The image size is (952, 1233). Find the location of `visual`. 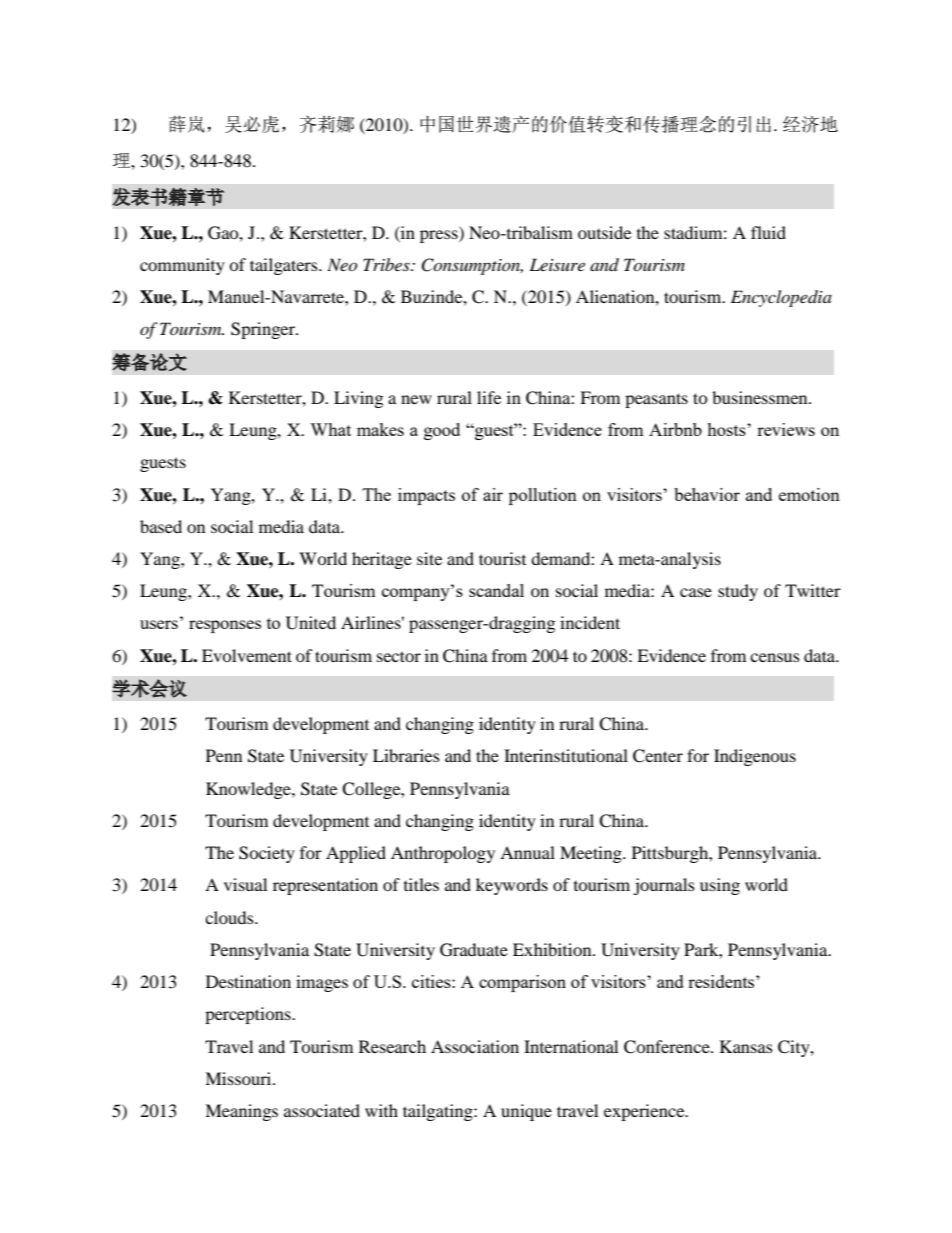

visual is located at coordinates (245, 884).
